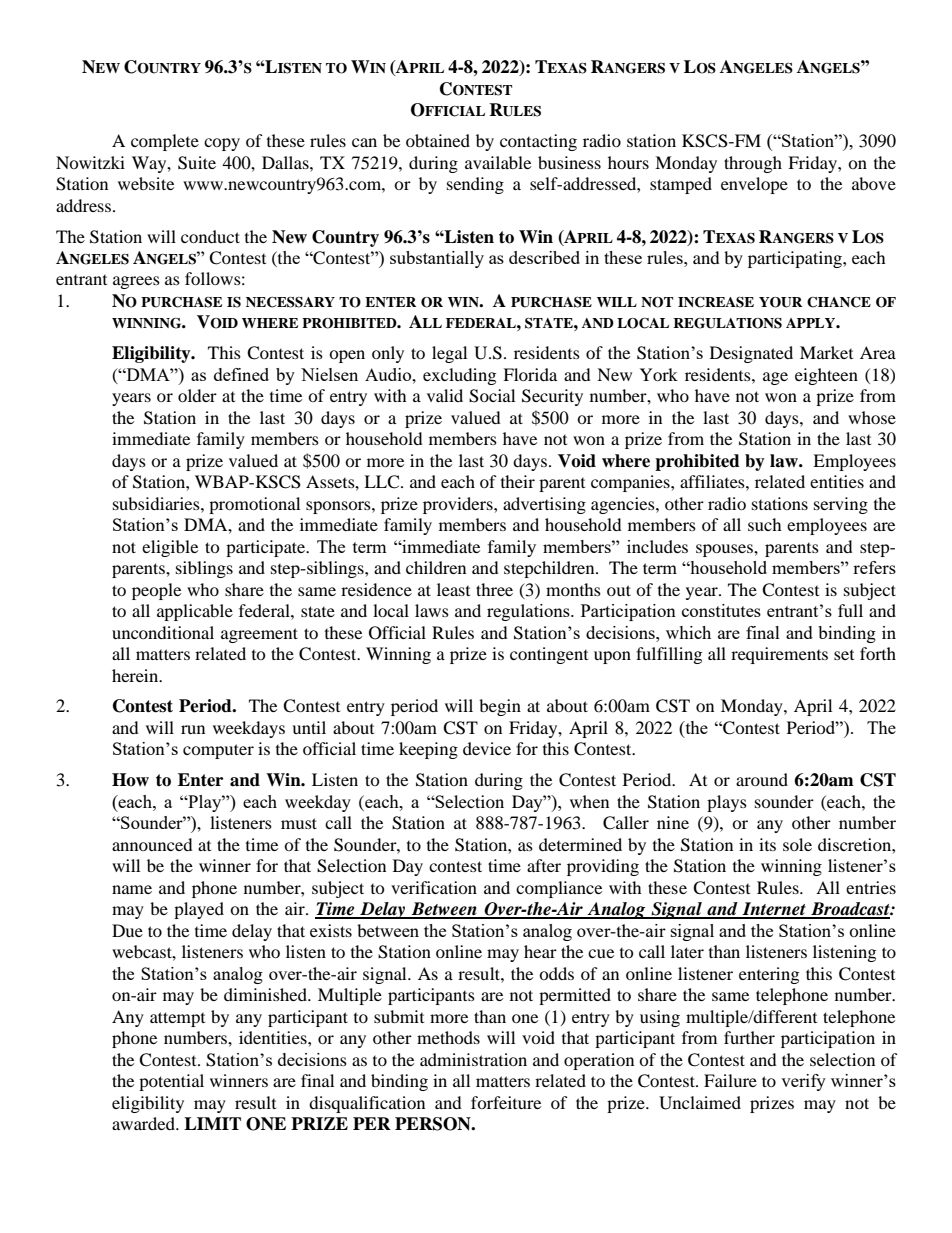  I want to click on contingent, so click(549, 655).
